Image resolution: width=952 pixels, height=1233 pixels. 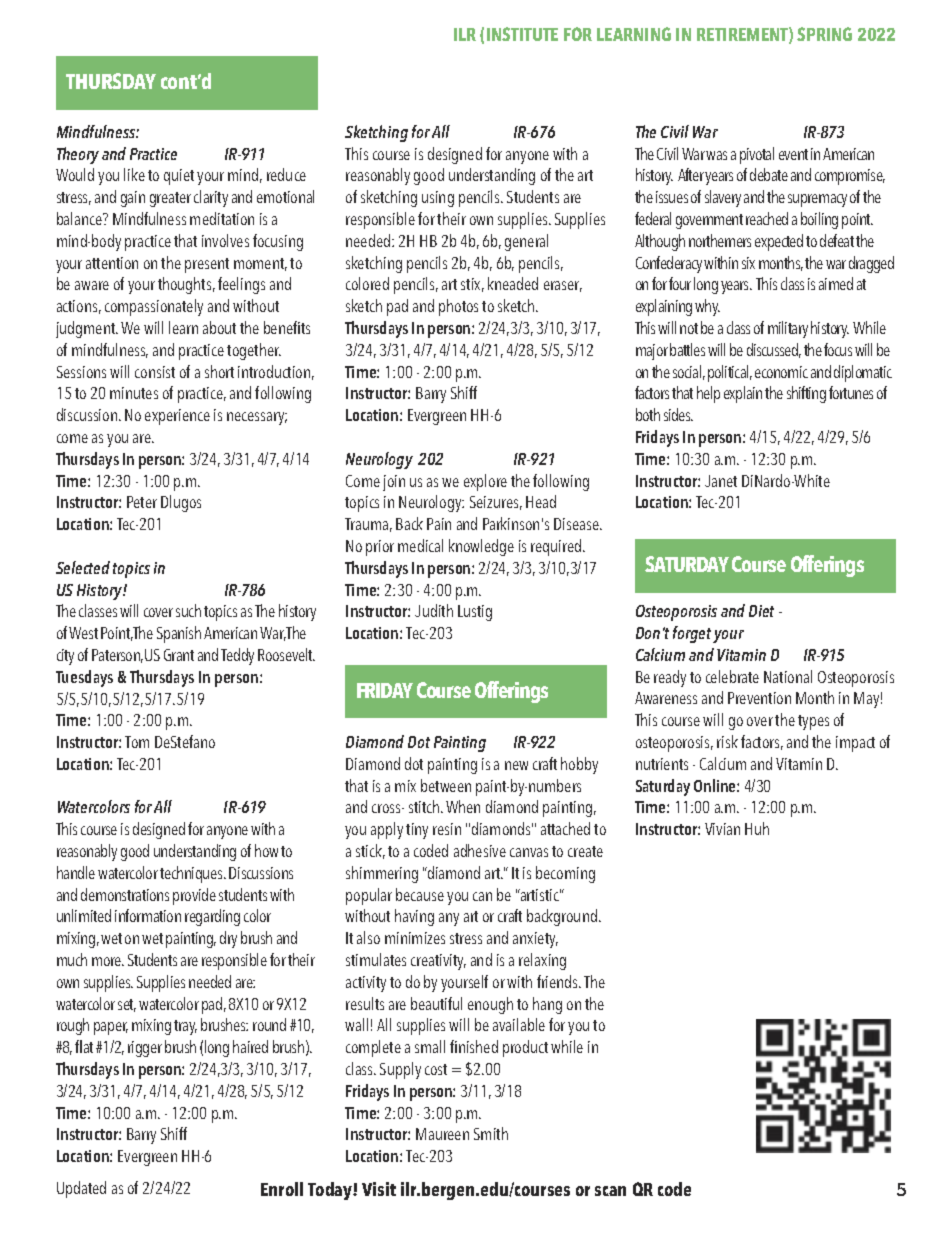 What do you see at coordinates (824, 34) in the image?
I see `SPRING` at bounding box center [824, 34].
